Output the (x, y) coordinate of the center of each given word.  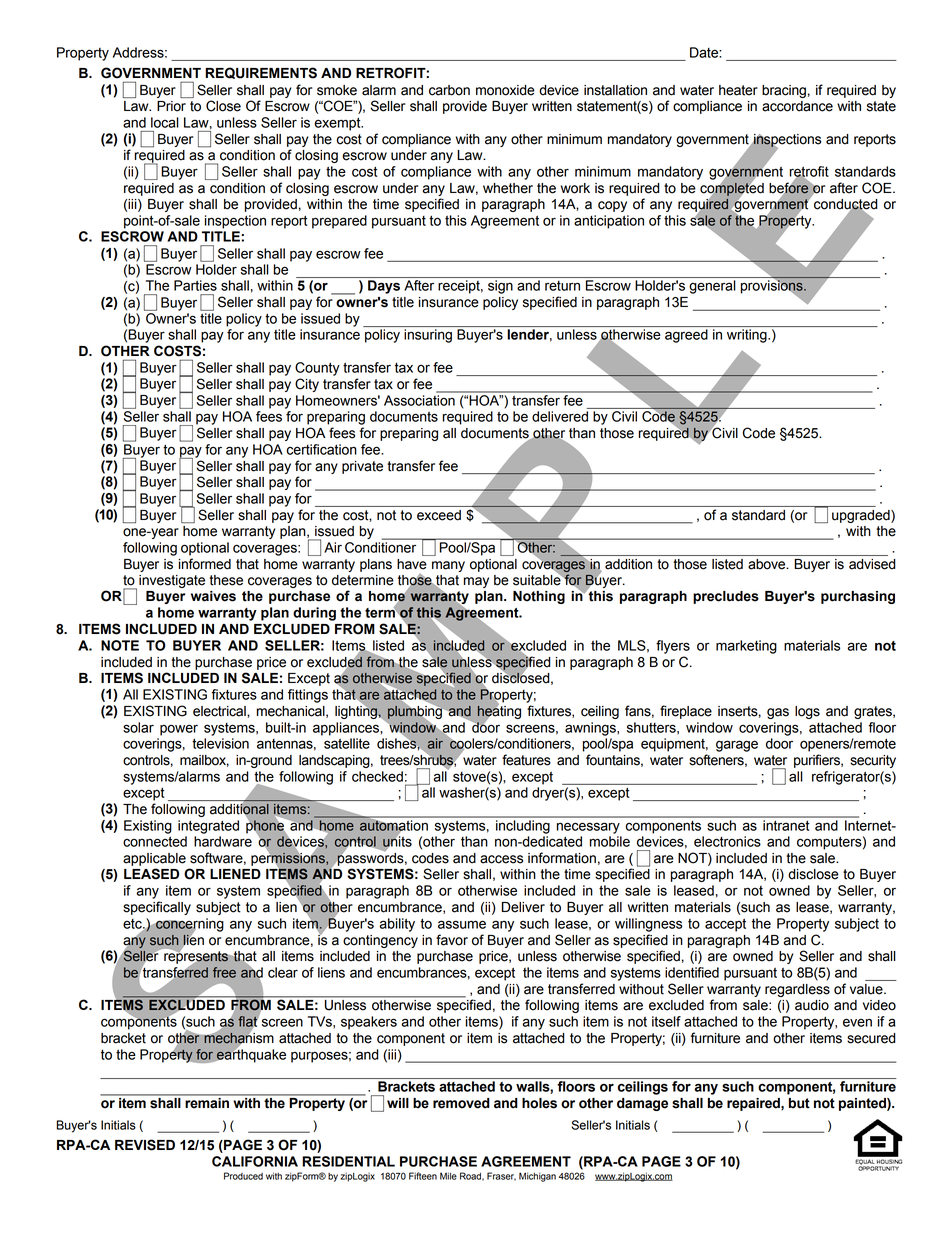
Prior (171, 106)
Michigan (537, 1177)
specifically (157, 908)
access (501, 859)
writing (748, 336)
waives (213, 596)
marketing (746, 647)
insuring (428, 336)
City (307, 385)
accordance (797, 106)
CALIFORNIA (255, 1161)
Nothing (539, 597)
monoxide (505, 90)
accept (725, 925)
